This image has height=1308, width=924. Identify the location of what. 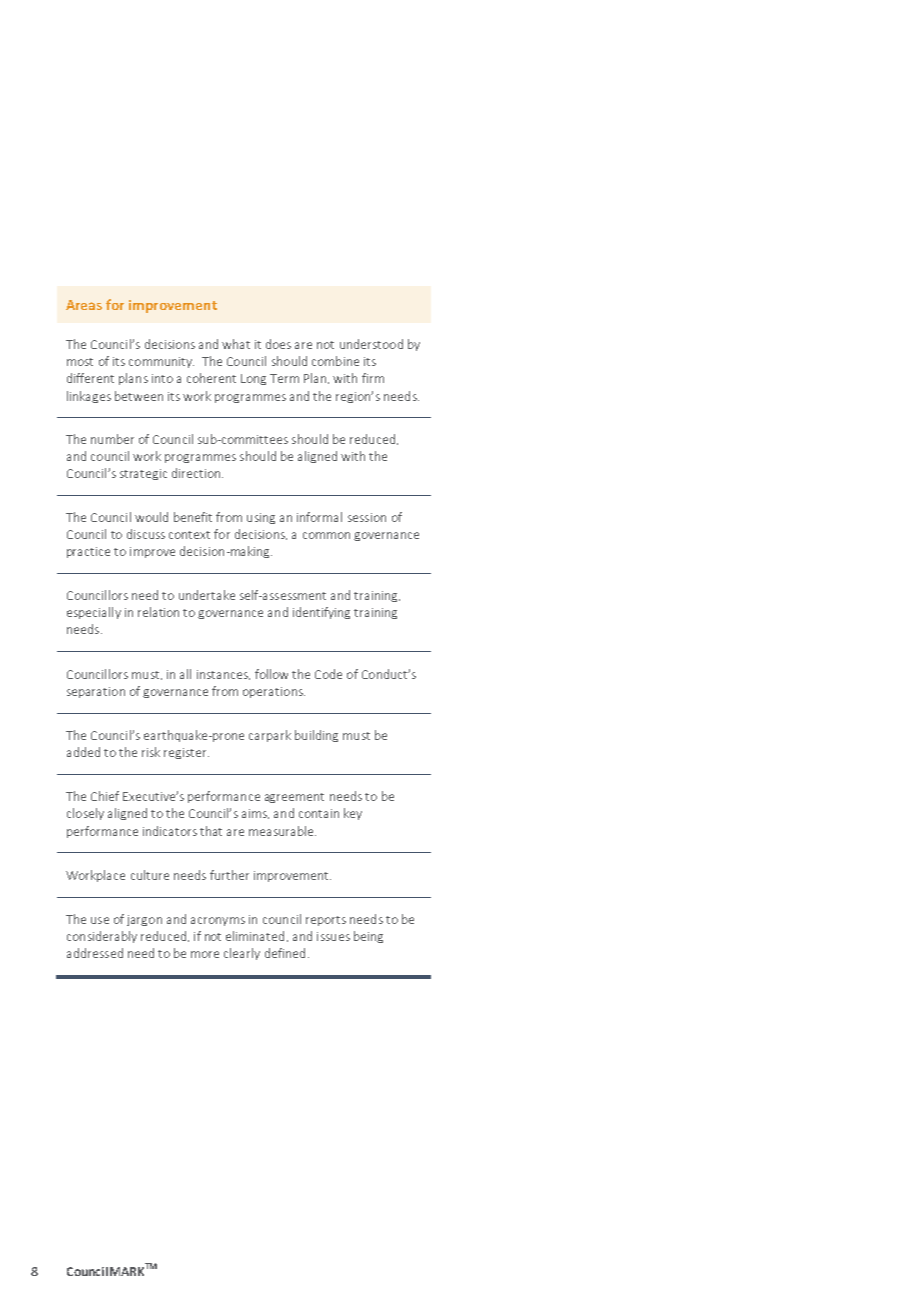
(236, 344).
